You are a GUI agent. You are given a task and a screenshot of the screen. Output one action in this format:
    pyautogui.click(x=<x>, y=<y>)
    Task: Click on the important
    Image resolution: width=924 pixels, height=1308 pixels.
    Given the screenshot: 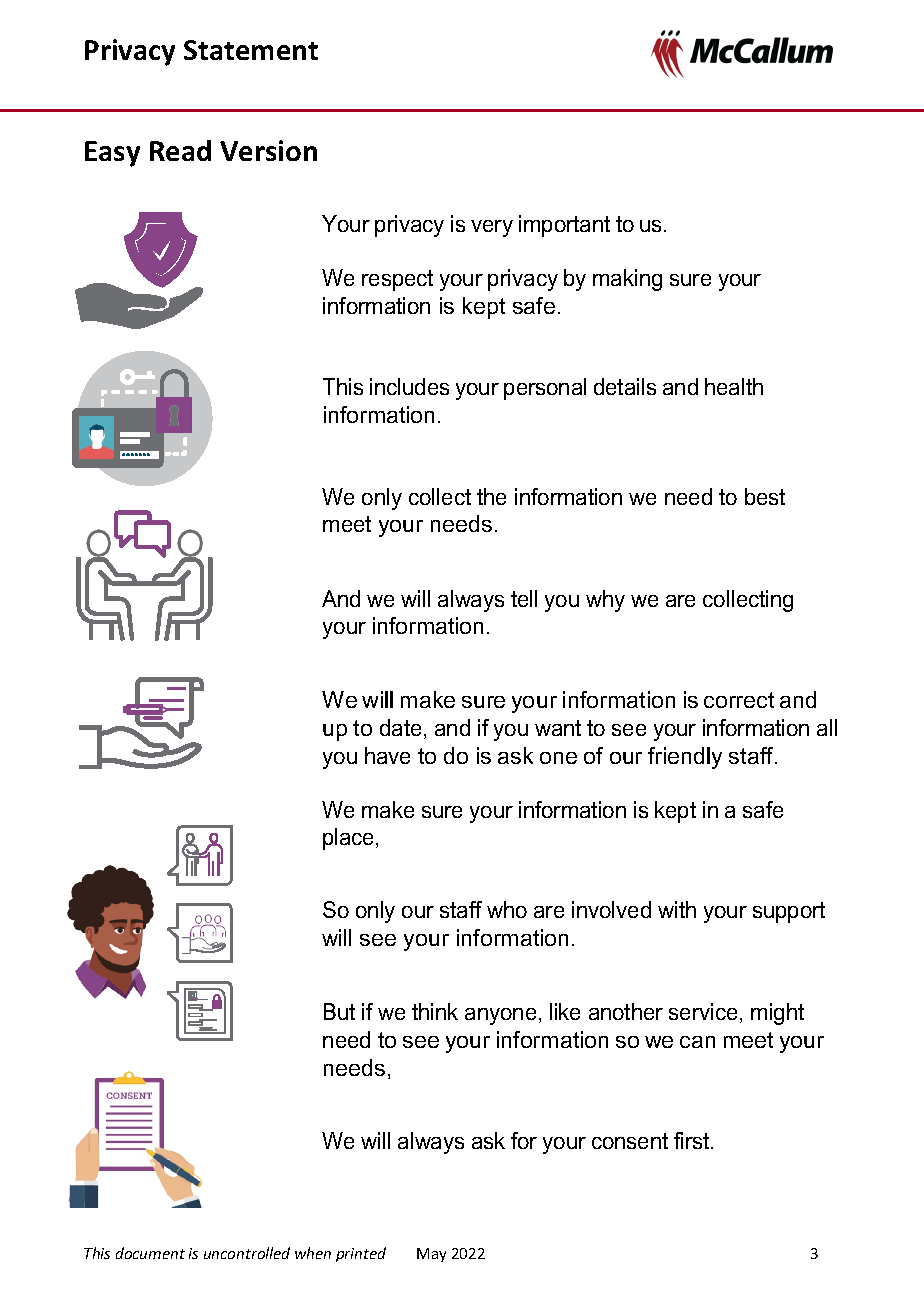 What is the action you would take?
    pyautogui.click(x=564, y=226)
